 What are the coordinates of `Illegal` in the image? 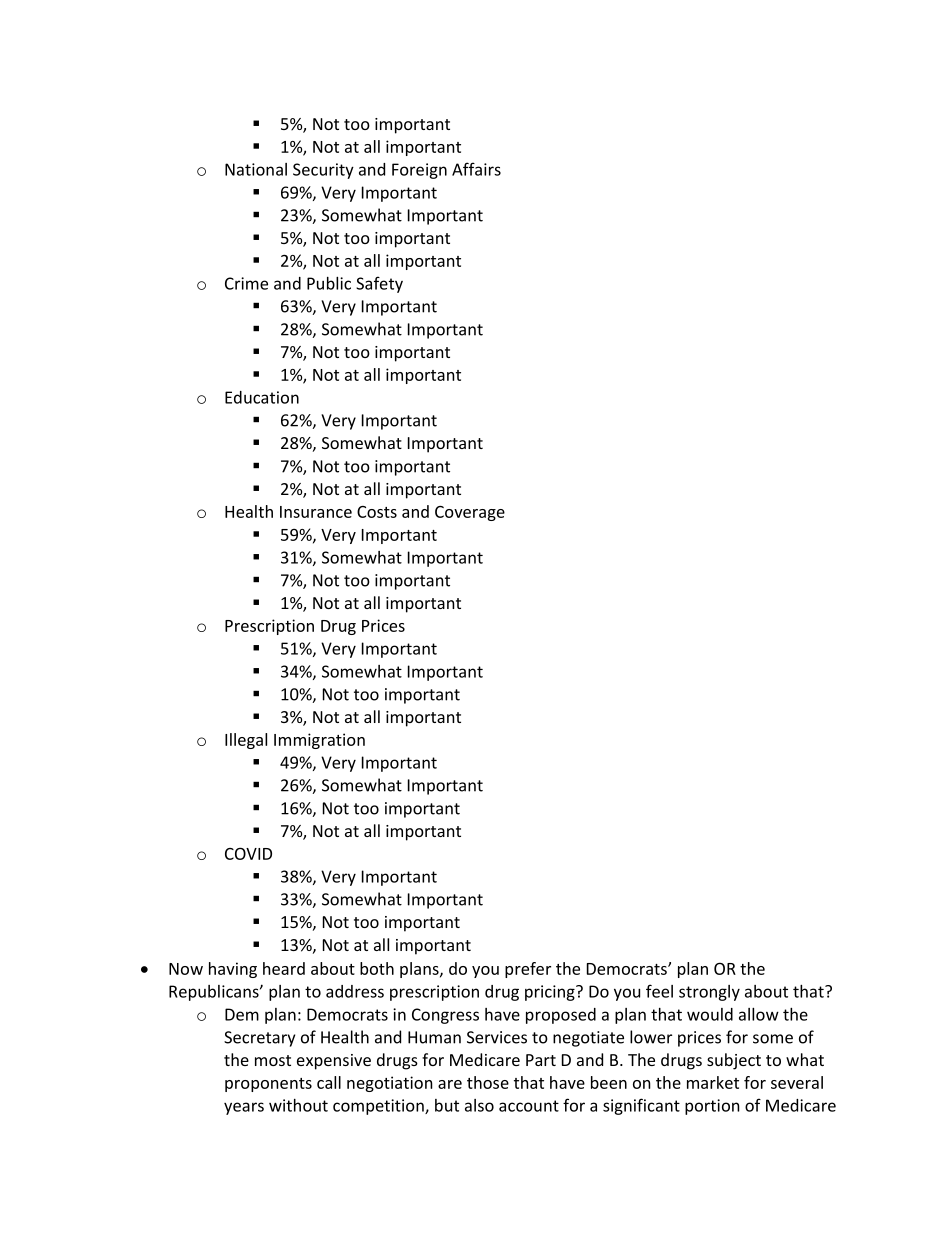 It's located at (246, 741).
